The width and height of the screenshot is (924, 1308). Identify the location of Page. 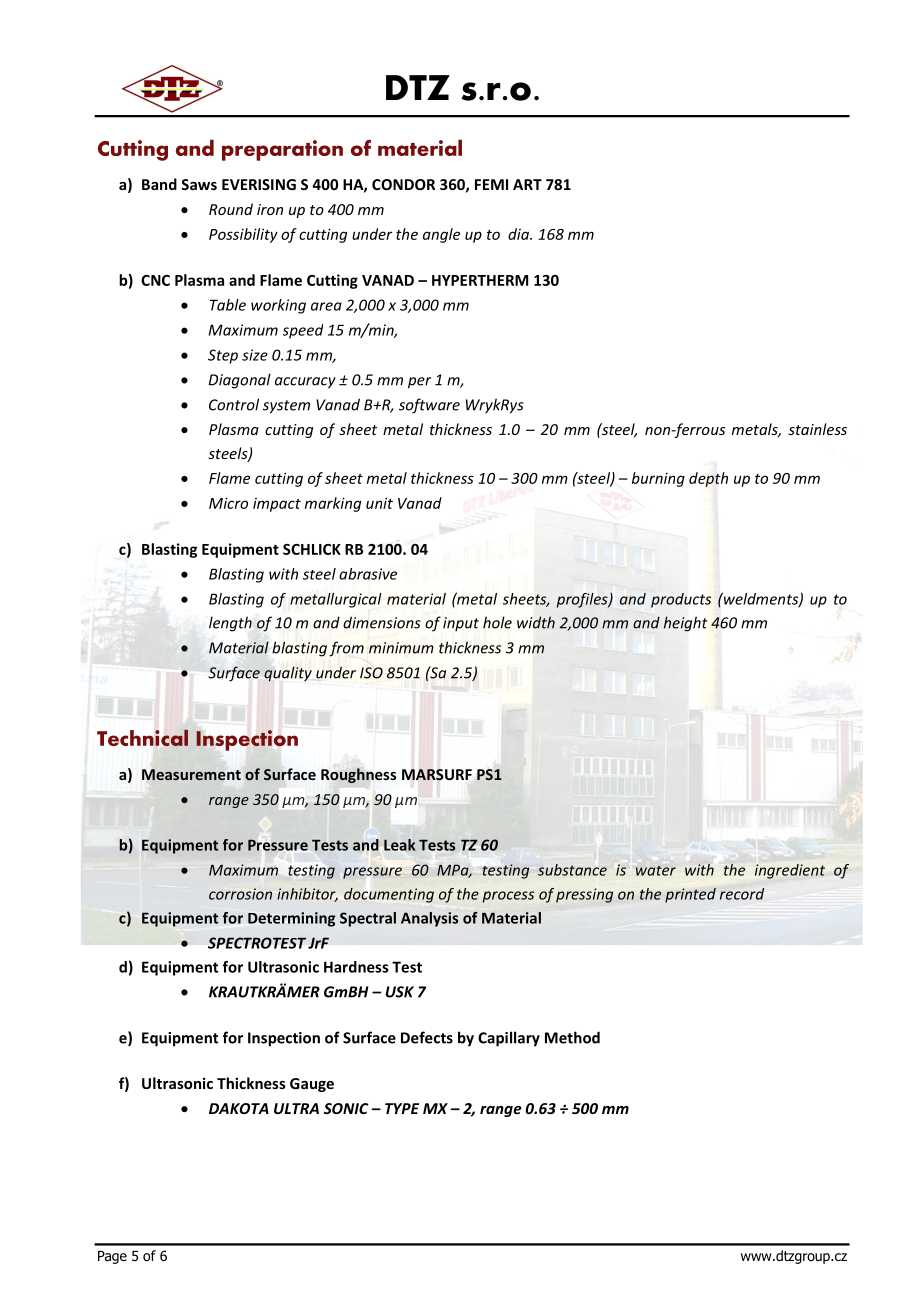
(112, 1257).
